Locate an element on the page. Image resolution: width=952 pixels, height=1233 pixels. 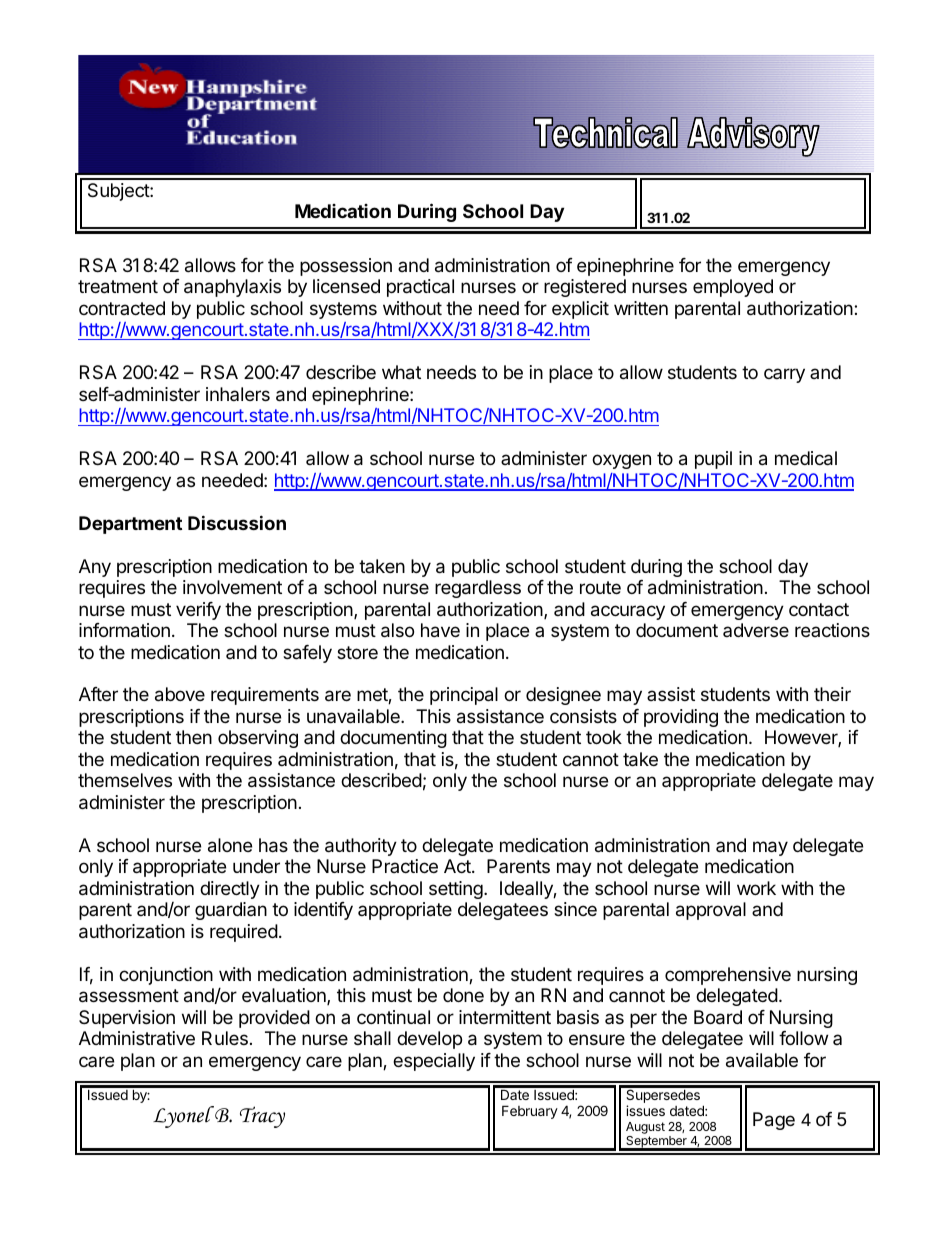
practical is located at coordinates (420, 288).
